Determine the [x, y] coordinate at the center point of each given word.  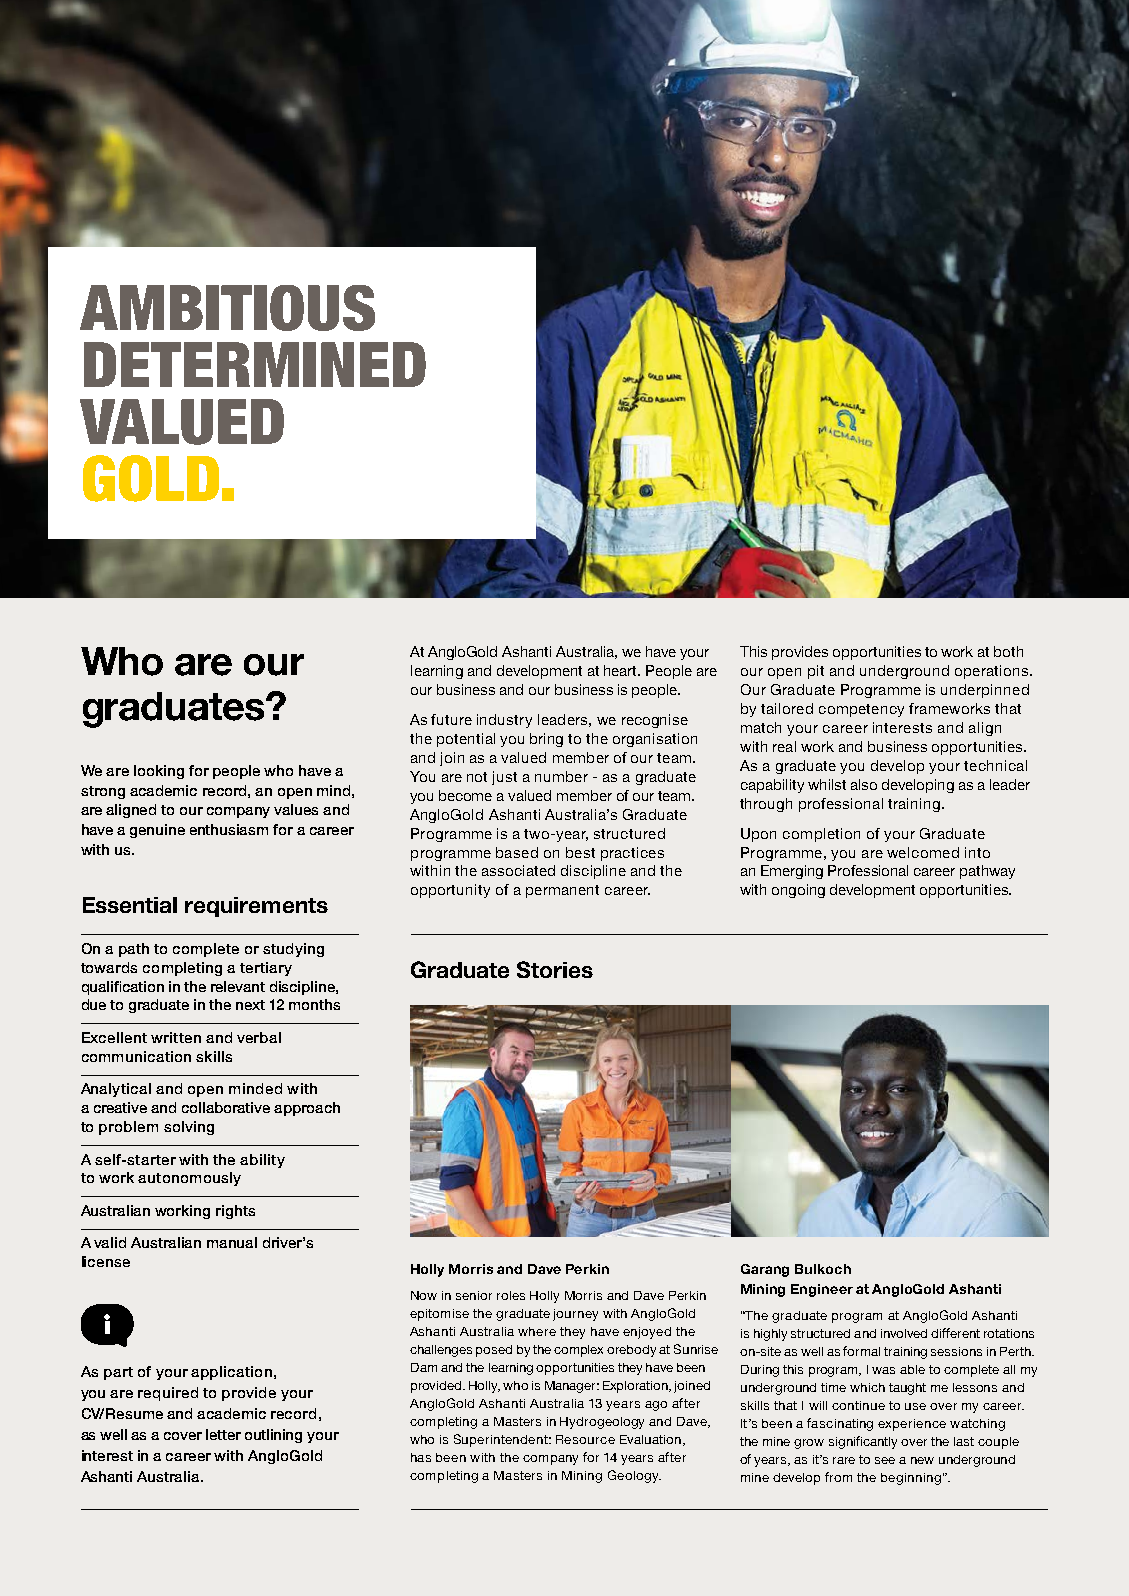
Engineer [822, 1290]
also [864, 784]
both [1008, 651]
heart [622, 670]
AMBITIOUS [227, 308]
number [561, 776]
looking [159, 772]
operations [993, 672]
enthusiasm [229, 829]
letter [223, 1434]
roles [511, 1295]
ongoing [798, 891]
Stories [555, 969]
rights [235, 1212]
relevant [238, 986]
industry [504, 721]
